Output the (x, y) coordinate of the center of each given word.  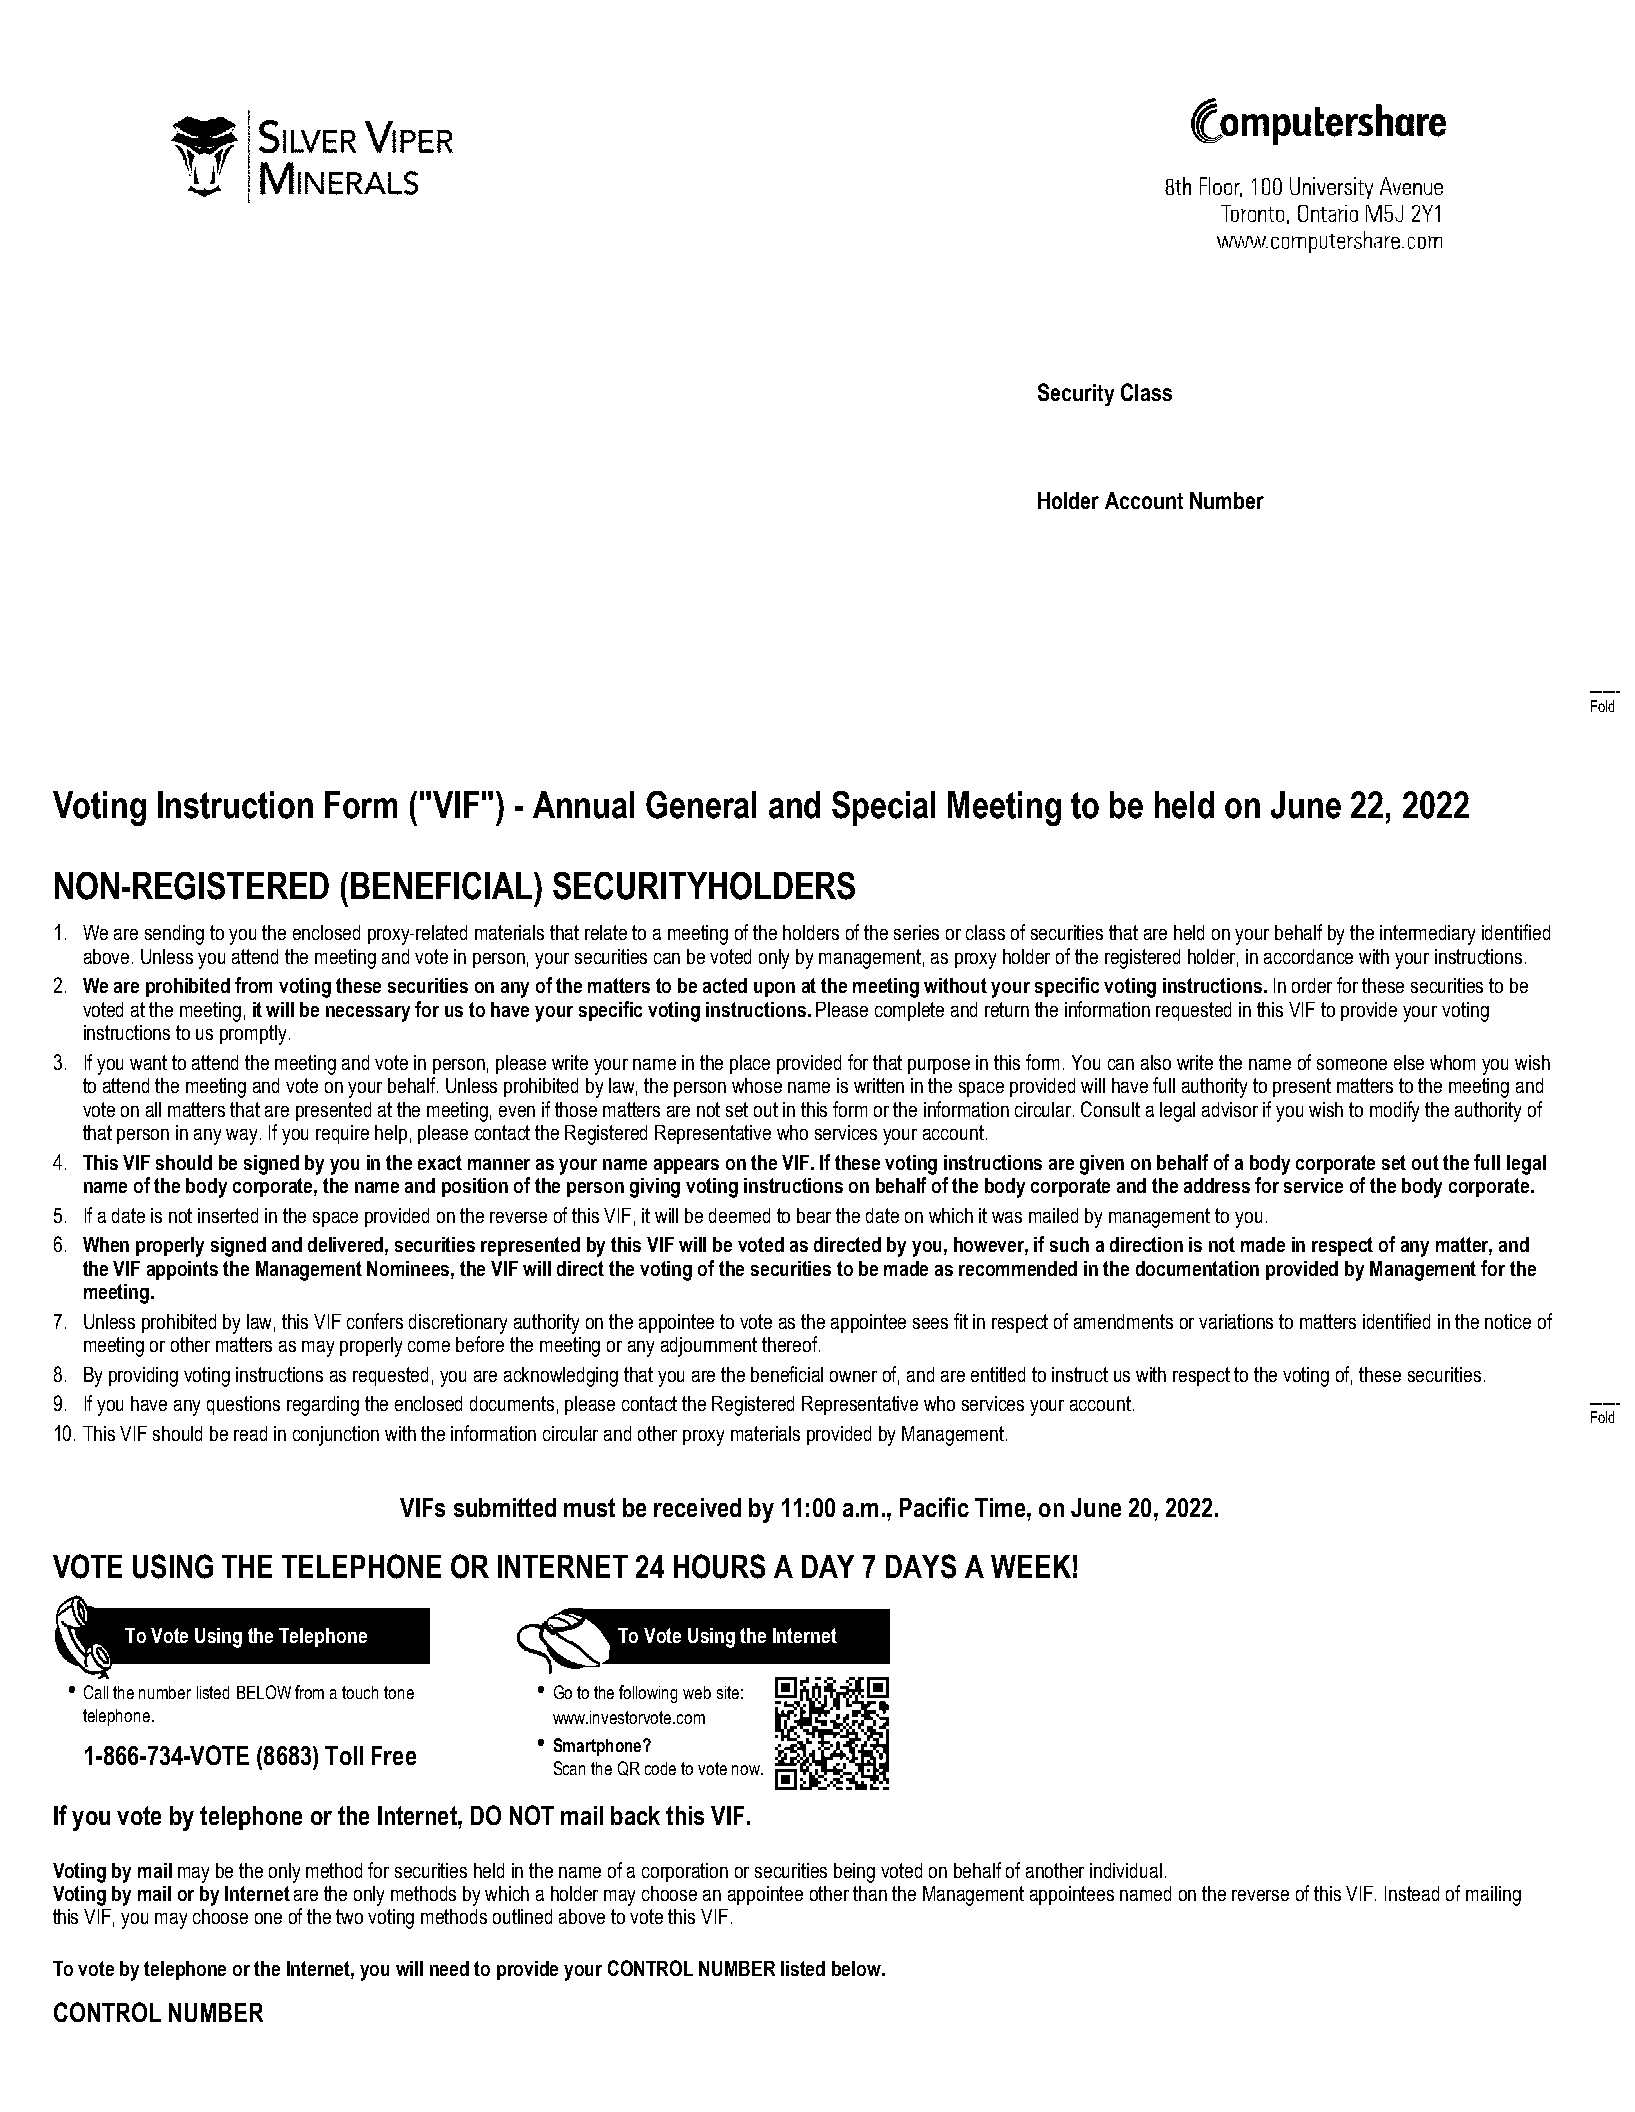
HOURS (719, 1566)
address (1217, 1185)
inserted (228, 1215)
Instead (1412, 1893)
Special (883, 808)
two (349, 1916)
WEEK (1031, 1566)
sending (174, 935)
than (870, 1893)
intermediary (1427, 935)
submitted (505, 1507)
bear (814, 1215)
